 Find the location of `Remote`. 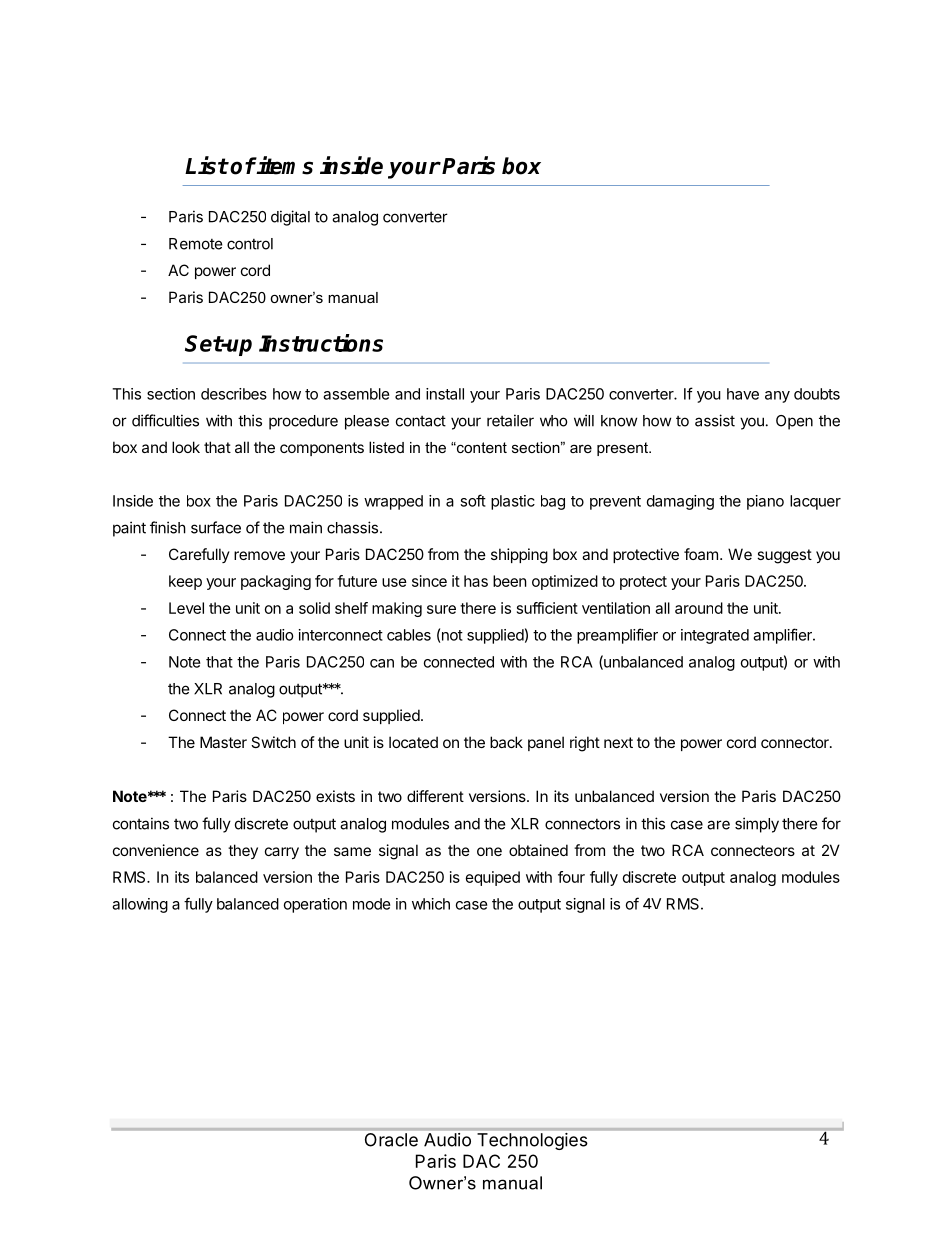

Remote is located at coordinates (196, 244).
